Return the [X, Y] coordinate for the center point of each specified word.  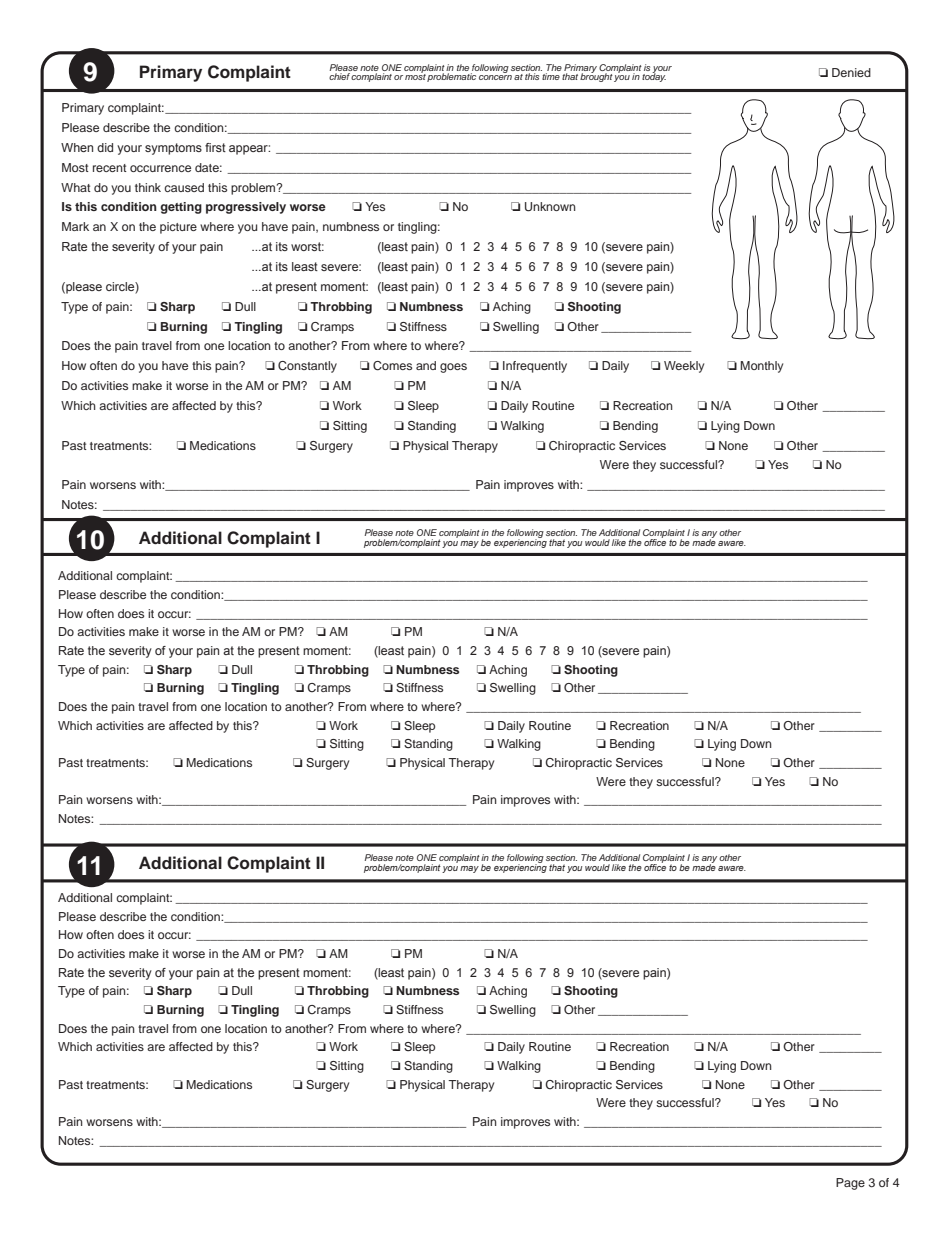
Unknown [550, 207]
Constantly [307, 367]
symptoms [173, 149]
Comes [392, 366]
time [551, 76]
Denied [851, 72]
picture [178, 228]
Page [850, 1184]
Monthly [762, 367]
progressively [246, 208]
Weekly [684, 367]
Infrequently [535, 367]
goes [453, 368]
